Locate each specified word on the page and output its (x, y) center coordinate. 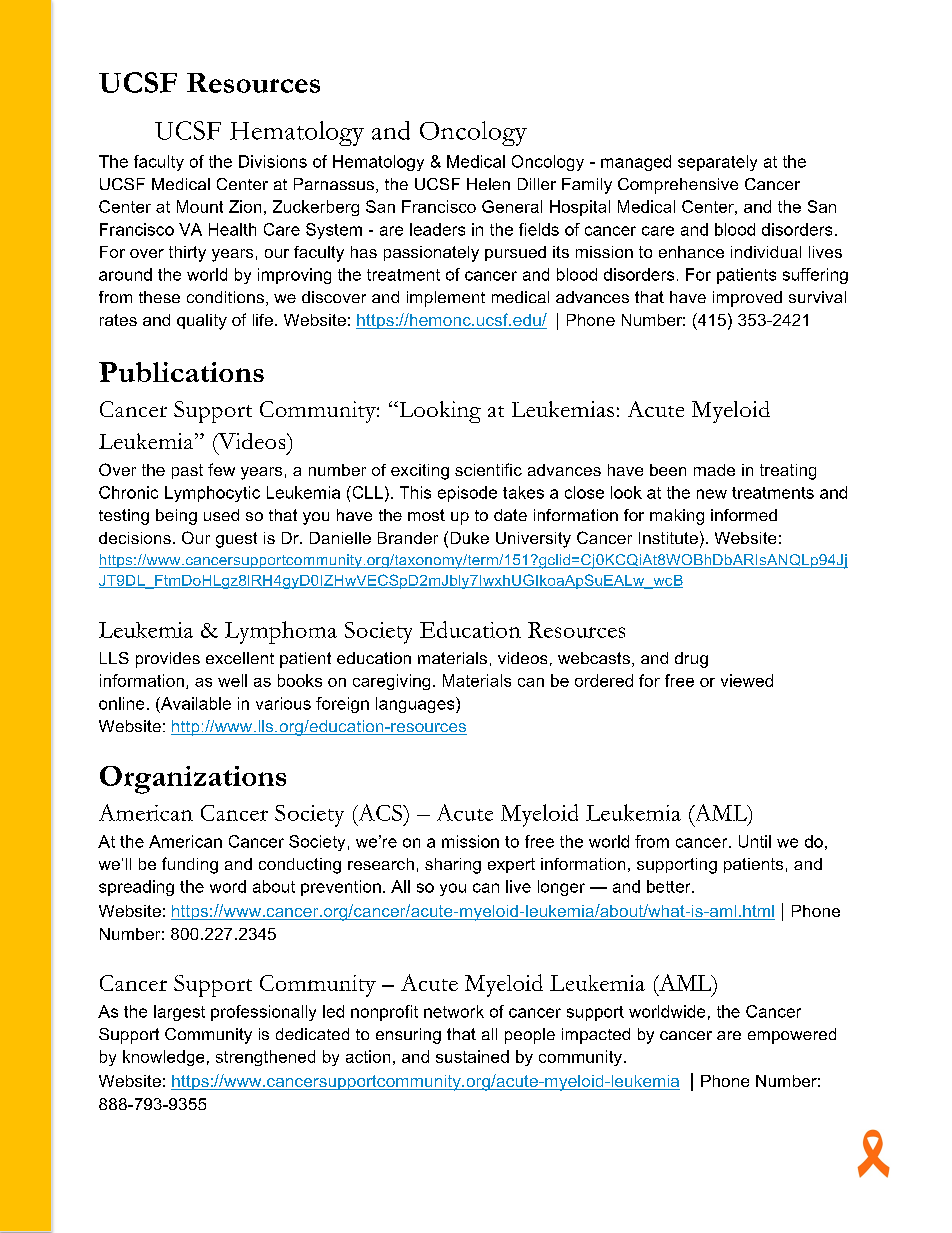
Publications (181, 372)
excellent (240, 658)
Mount (200, 206)
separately (717, 163)
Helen (488, 184)
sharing (453, 866)
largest (179, 1013)
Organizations (193, 780)
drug (691, 660)
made (714, 470)
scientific (488, 469)
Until (755, 841)
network (454, 1011)
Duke (470, 538)
